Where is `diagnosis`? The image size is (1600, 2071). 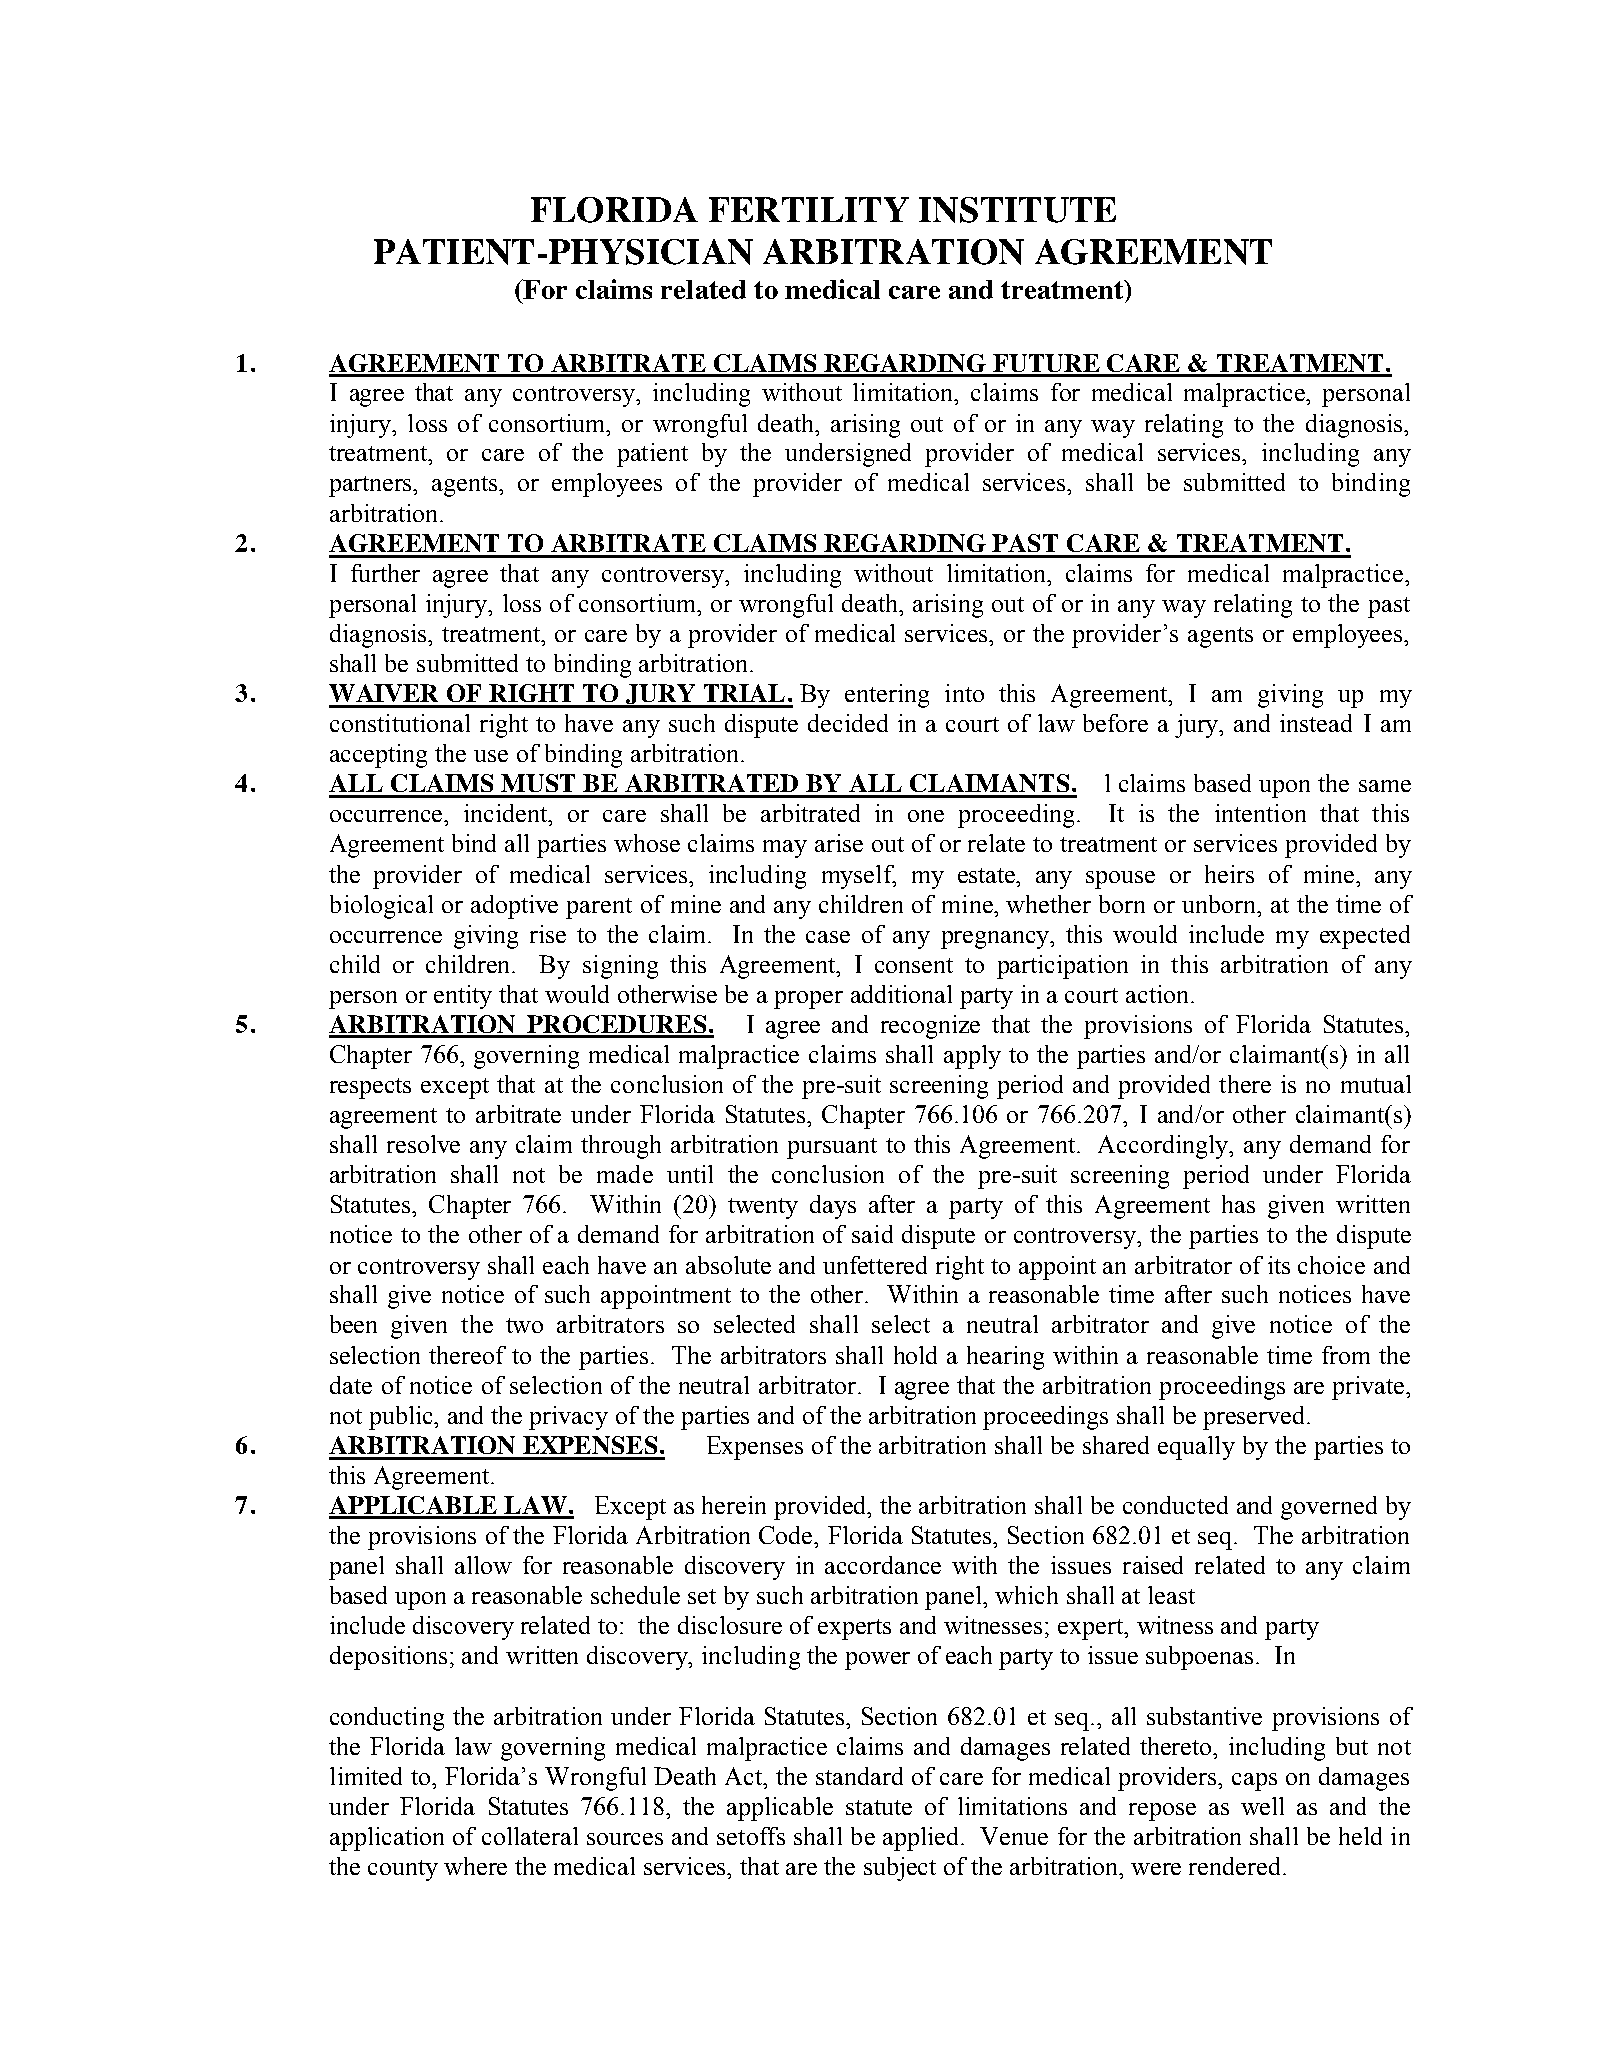
diagnosis is located at coordinates (1355, 426).
